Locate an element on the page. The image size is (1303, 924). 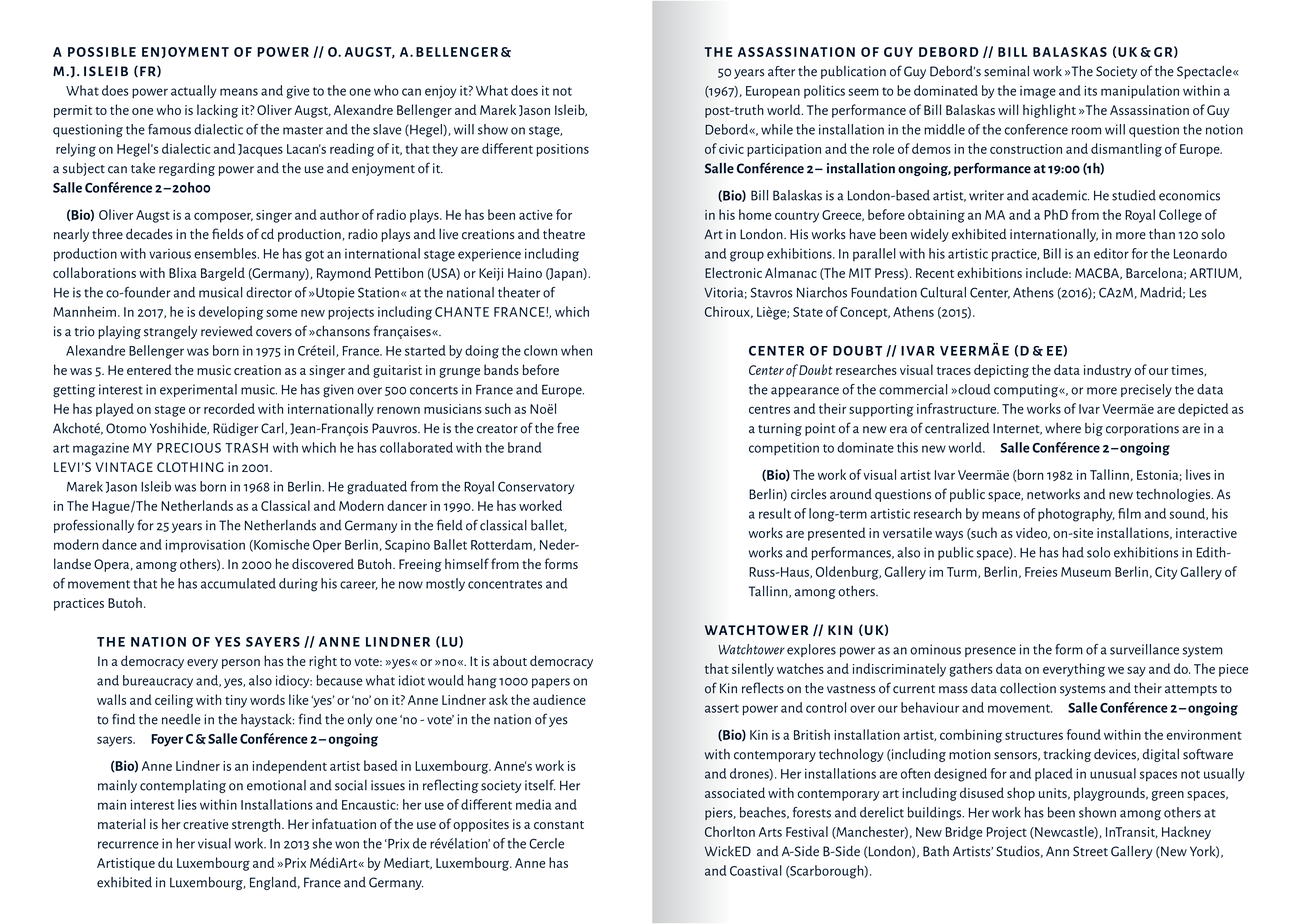
after is located at coordinates (781, 71).
